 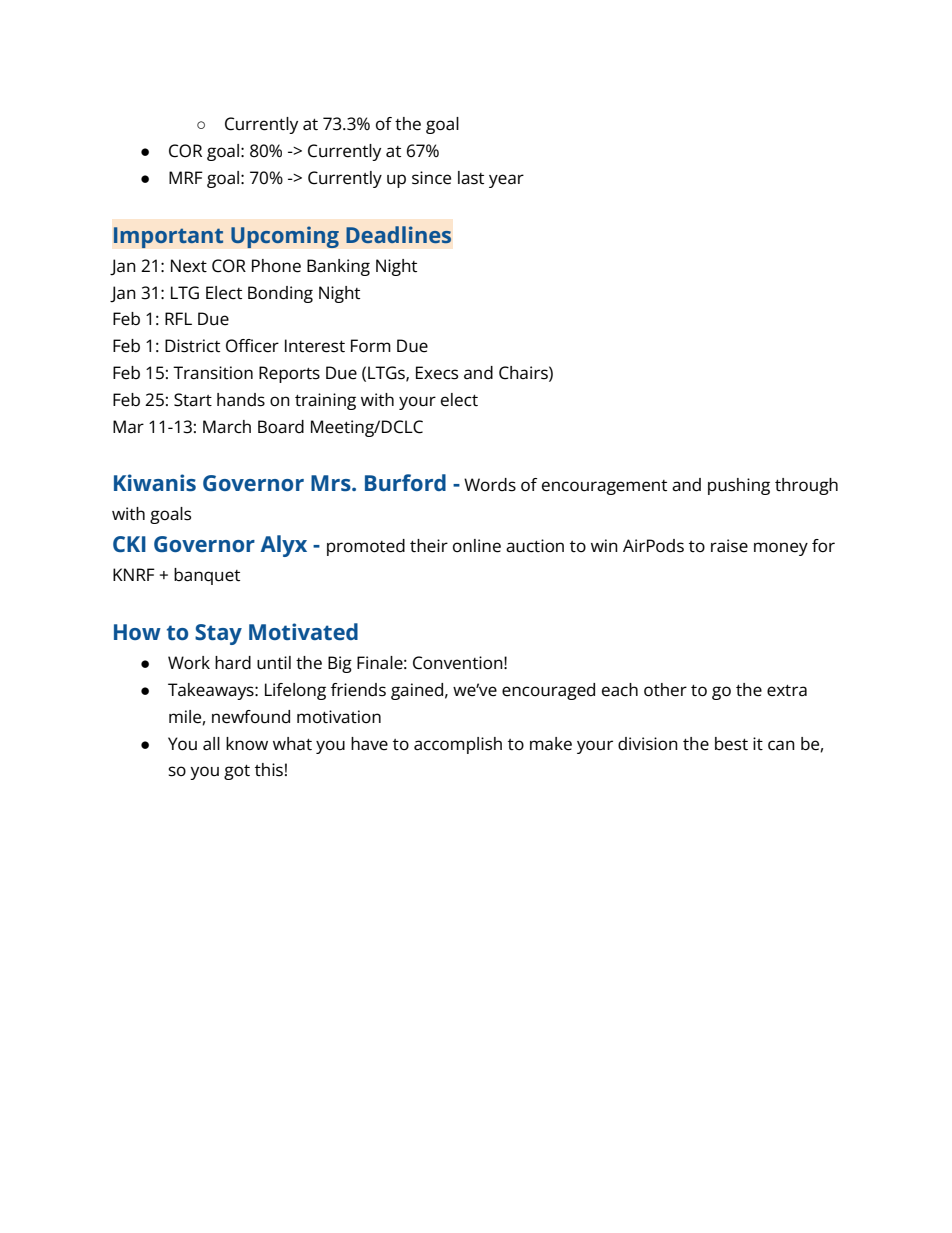 What do you see at coordinates (471, 178) in the page?
I see `last` at bounding box center [471, 178].
